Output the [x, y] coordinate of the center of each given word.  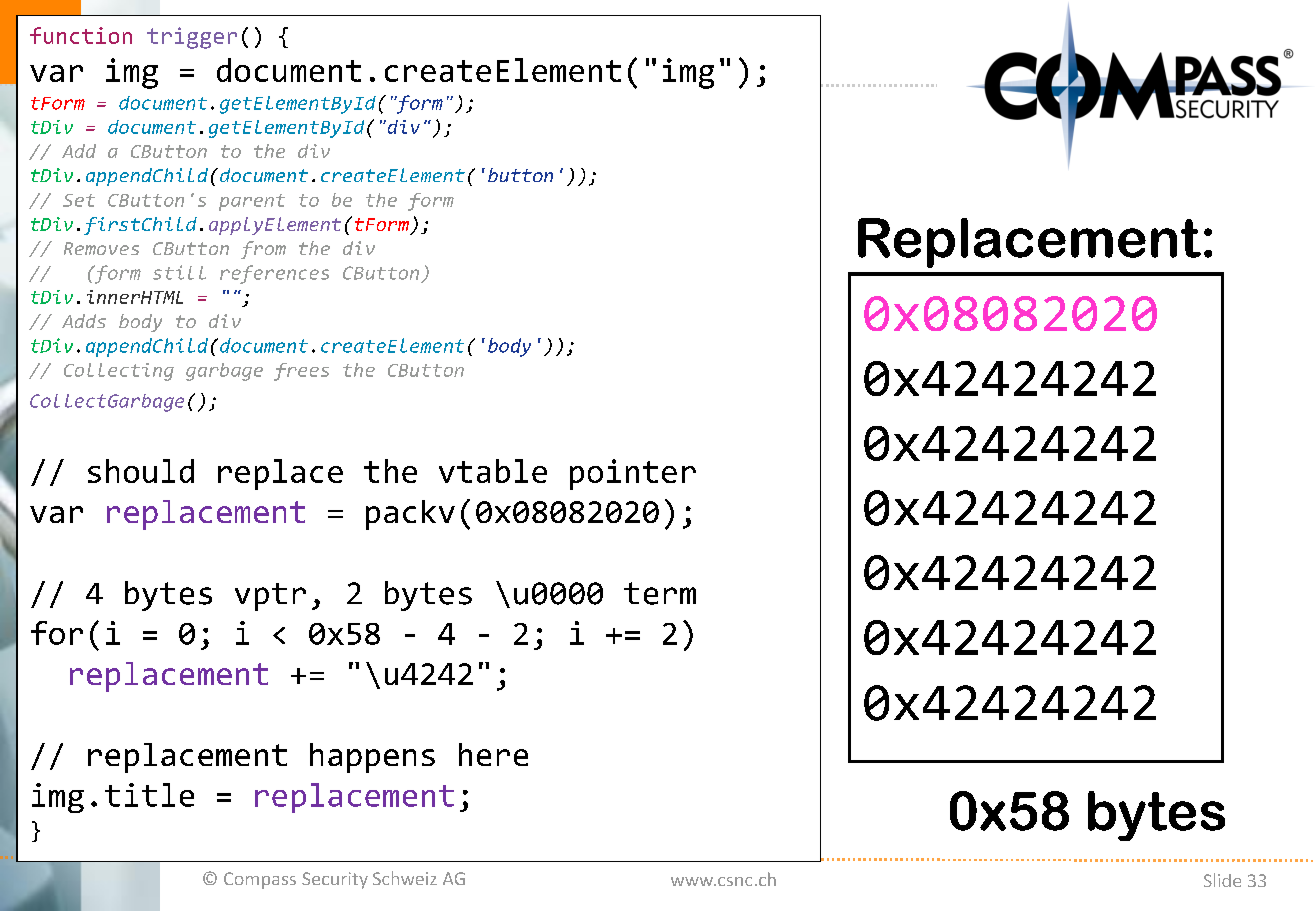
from [263, 250]
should [141, 471]
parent [252, 202]
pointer [633, 474]
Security [335, 880]
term [660, 593]
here [493, 754]
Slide [1222, 880]
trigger [192, 38]
